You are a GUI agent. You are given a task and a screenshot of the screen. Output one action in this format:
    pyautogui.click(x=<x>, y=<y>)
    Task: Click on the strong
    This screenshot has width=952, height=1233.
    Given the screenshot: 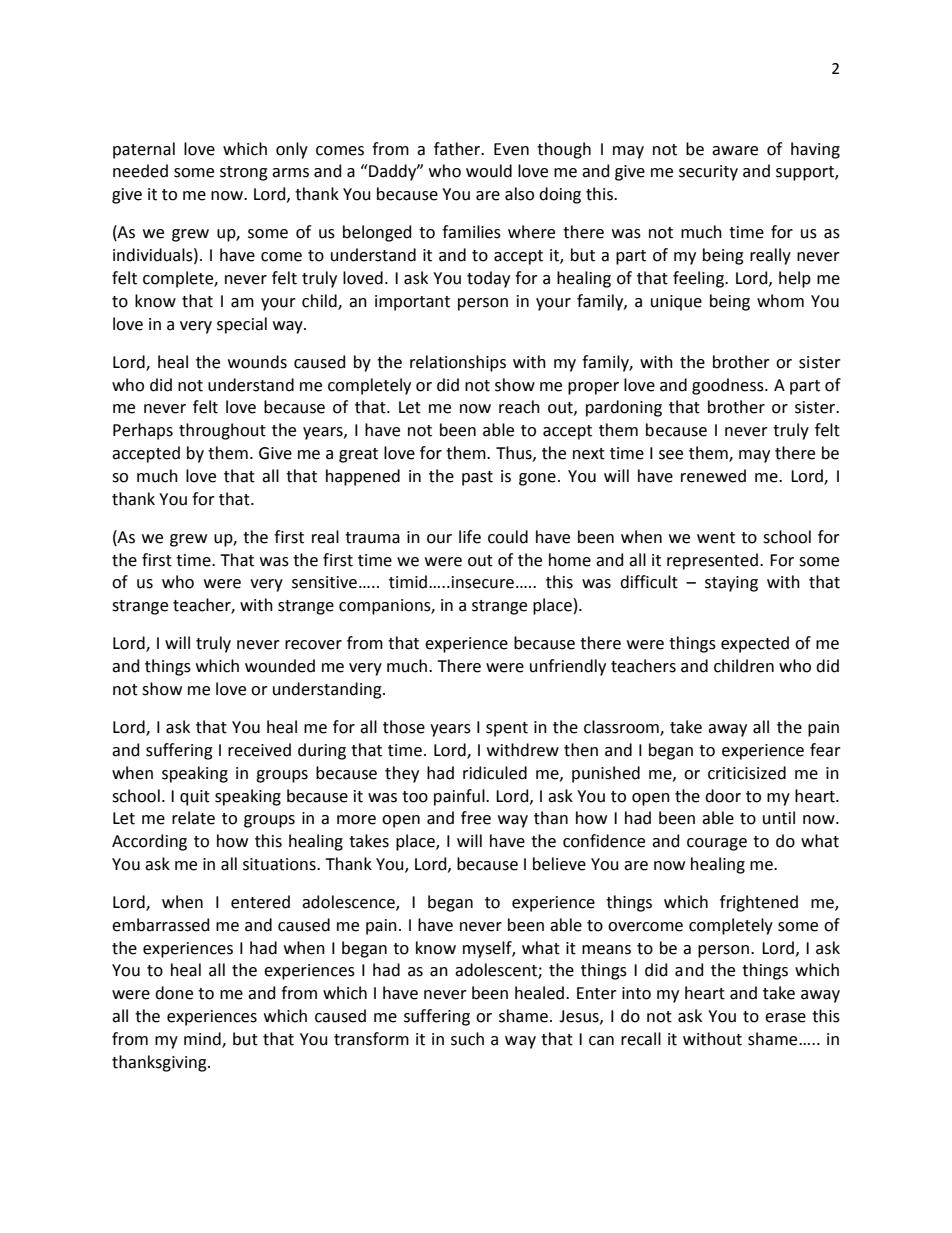 What is the action you would take?
    pyautogui.click(x=244, y=173)
